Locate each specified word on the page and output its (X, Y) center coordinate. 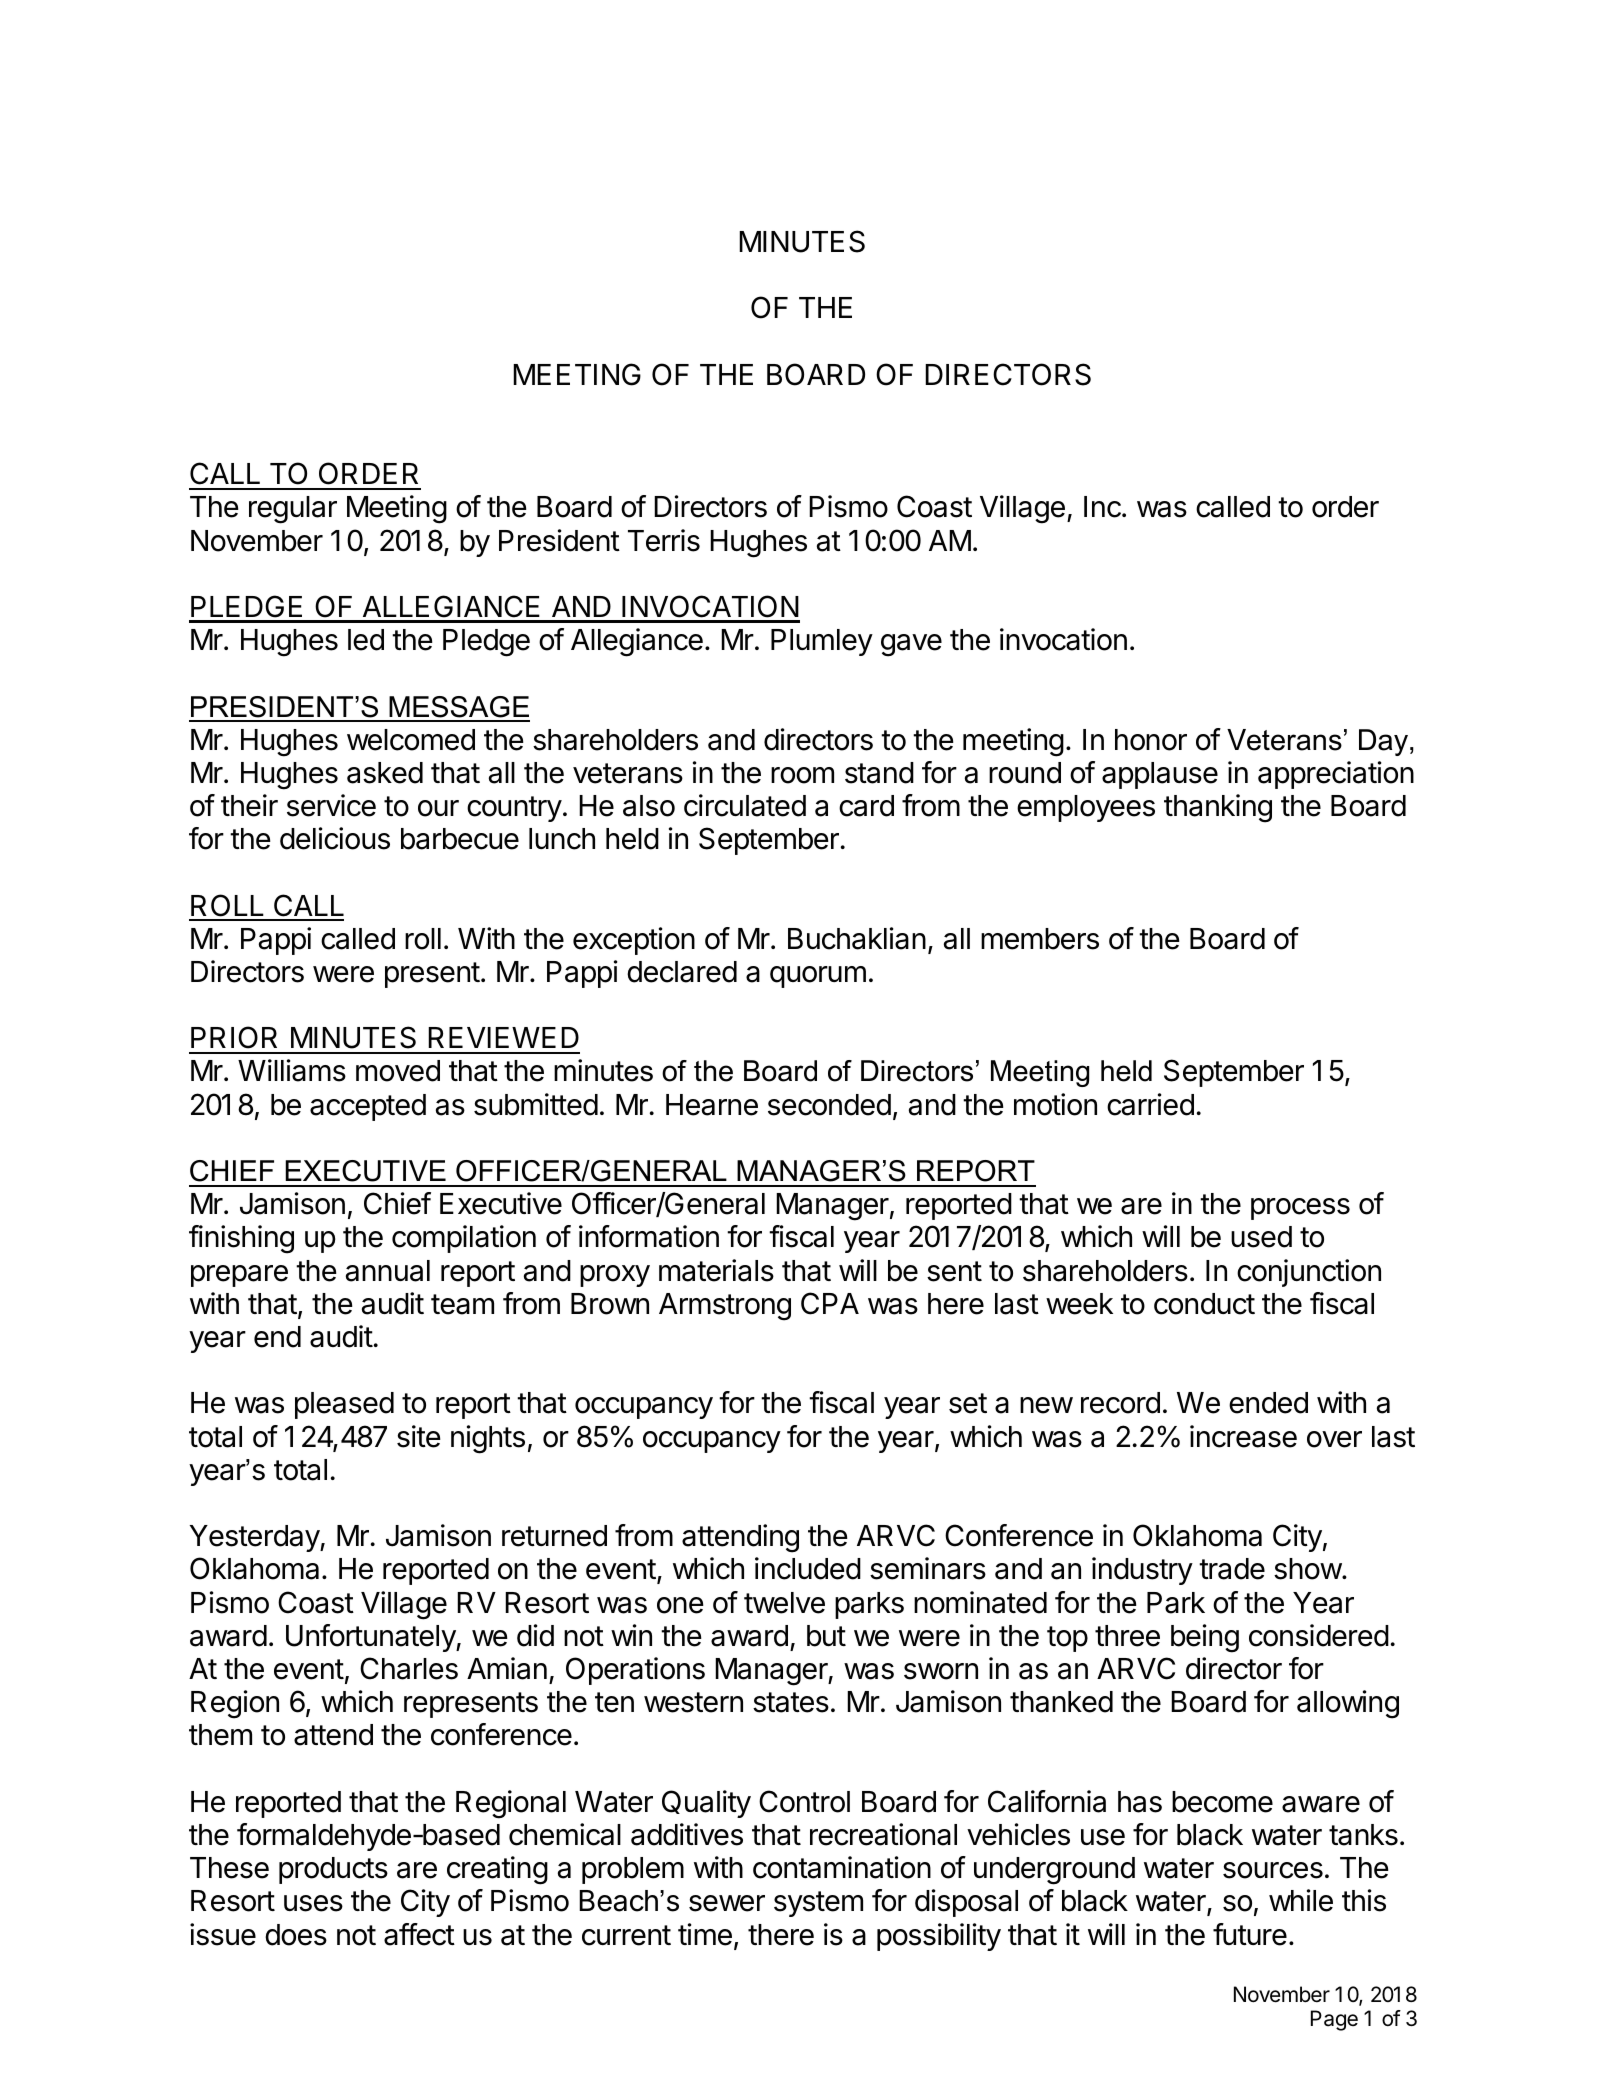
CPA (830, 1303)
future (1250, 1934)
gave (911, 645)
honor (1151, 740)
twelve (784, 1603)
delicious (335, 838)
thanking (1218, 808)
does (296, 1935)
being (1205, 1638)
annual (388, 1271)
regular (293, 510)
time (705, 1934)
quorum (818, 977)
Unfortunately (371, 1638)
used (1261, 1237)
